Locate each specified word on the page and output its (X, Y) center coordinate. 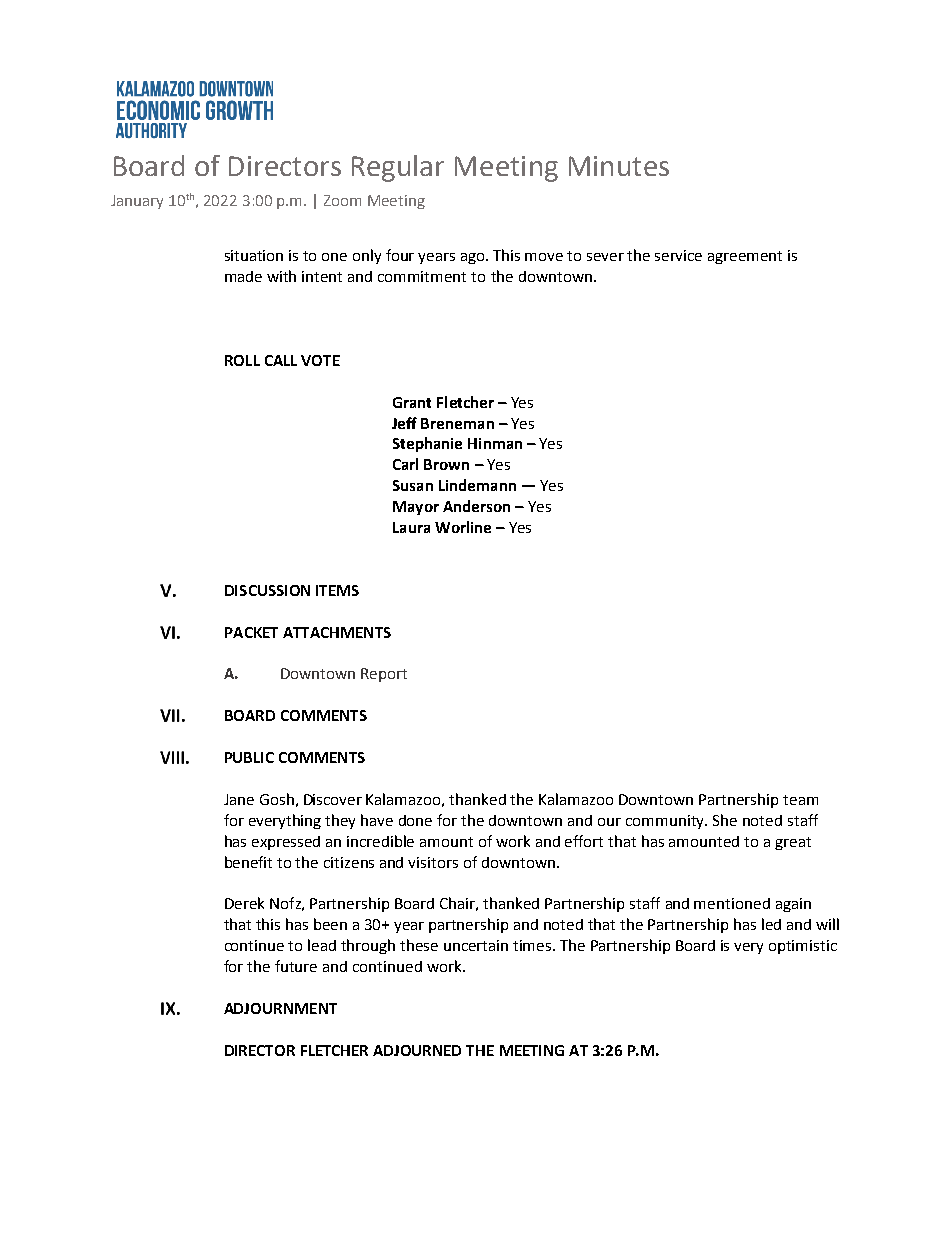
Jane (239, 799)
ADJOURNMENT (280, 1008)
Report (384, 675)
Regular (398, 168)
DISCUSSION (267, 590)
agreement (745, 257)
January (137, 202)
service (678, 255)
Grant (412, 402)
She (725, 820)
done (415, 820)
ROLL (242, 360)
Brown (446, 464)
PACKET (251, 632)
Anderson (476, 506)
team (800, 800)
